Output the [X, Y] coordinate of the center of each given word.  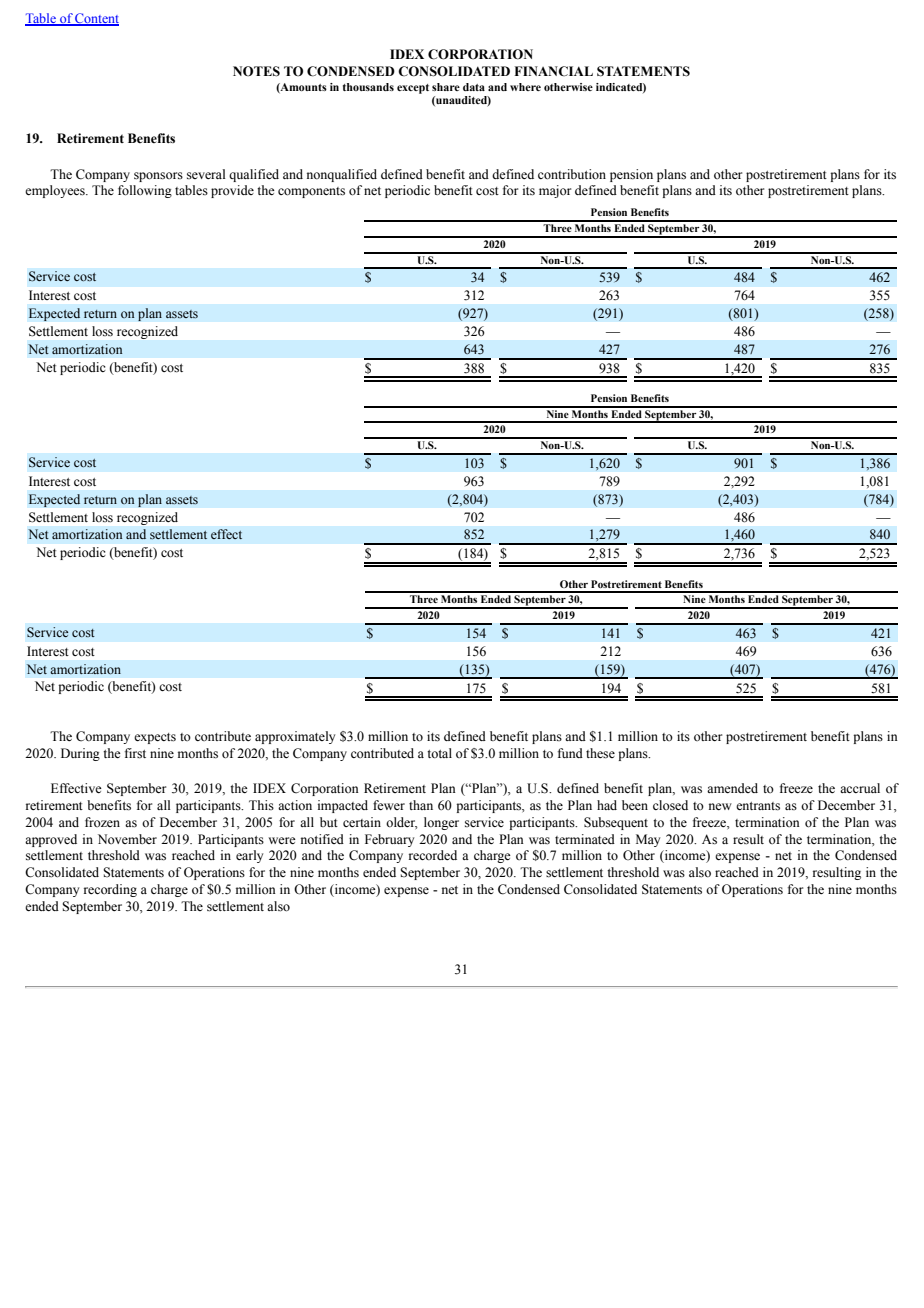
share [446, 87]
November [127, 839]
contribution [572, 174]
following [145, 191]
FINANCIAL [553, 71]
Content [96, 19]
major [555, 191]
